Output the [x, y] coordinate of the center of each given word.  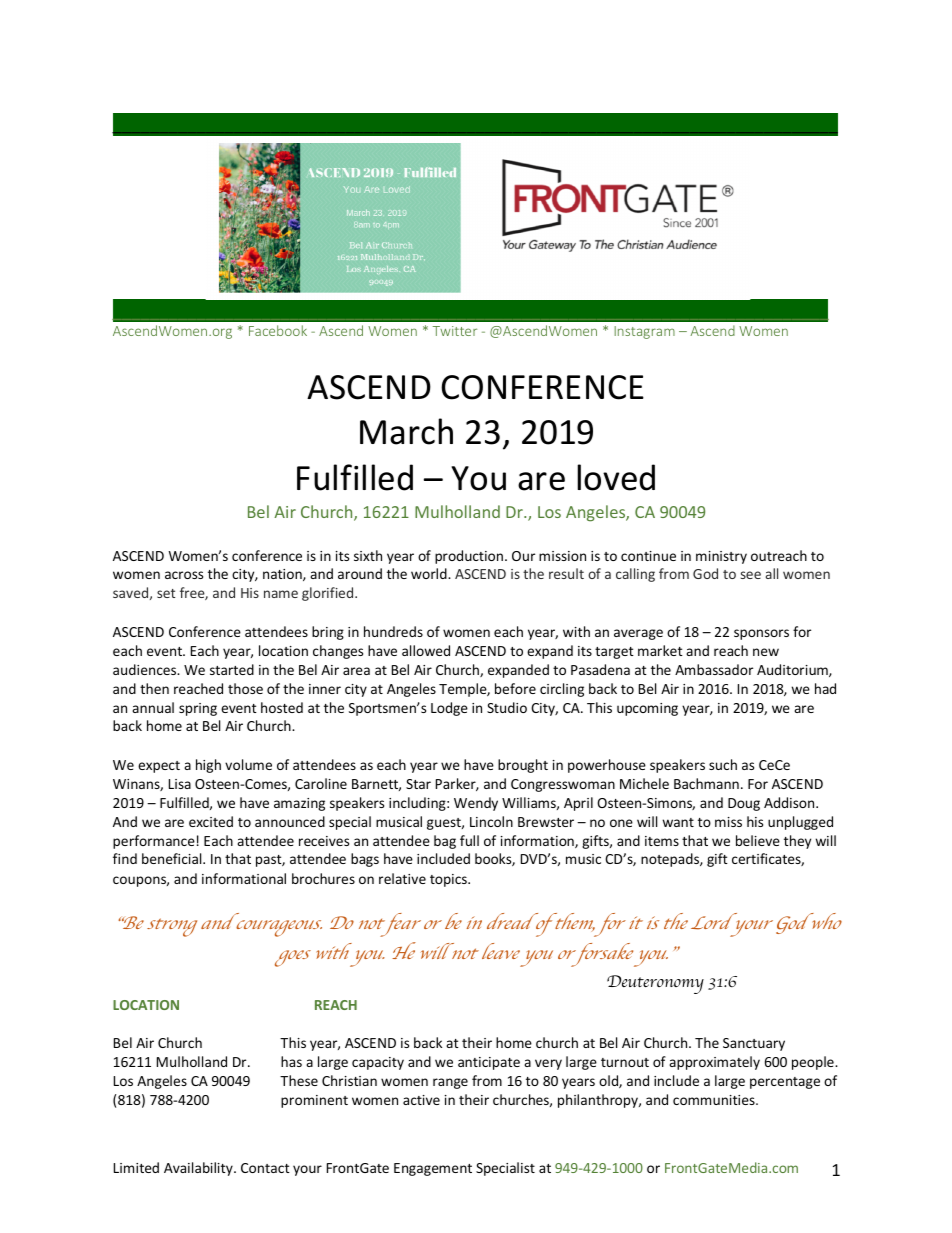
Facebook [278, 330]
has [291, 1061]
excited [211, 821]
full [469, 840]
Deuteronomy [655, 984]
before [515, 688]
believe [758, 840]
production [469, 557]
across [184, 575]
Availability [199, 1169]
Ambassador [714, 669]
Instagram [644, 332]
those [245, 688]
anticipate [489, 1063]
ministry [721, 557]
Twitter [455, 331]
